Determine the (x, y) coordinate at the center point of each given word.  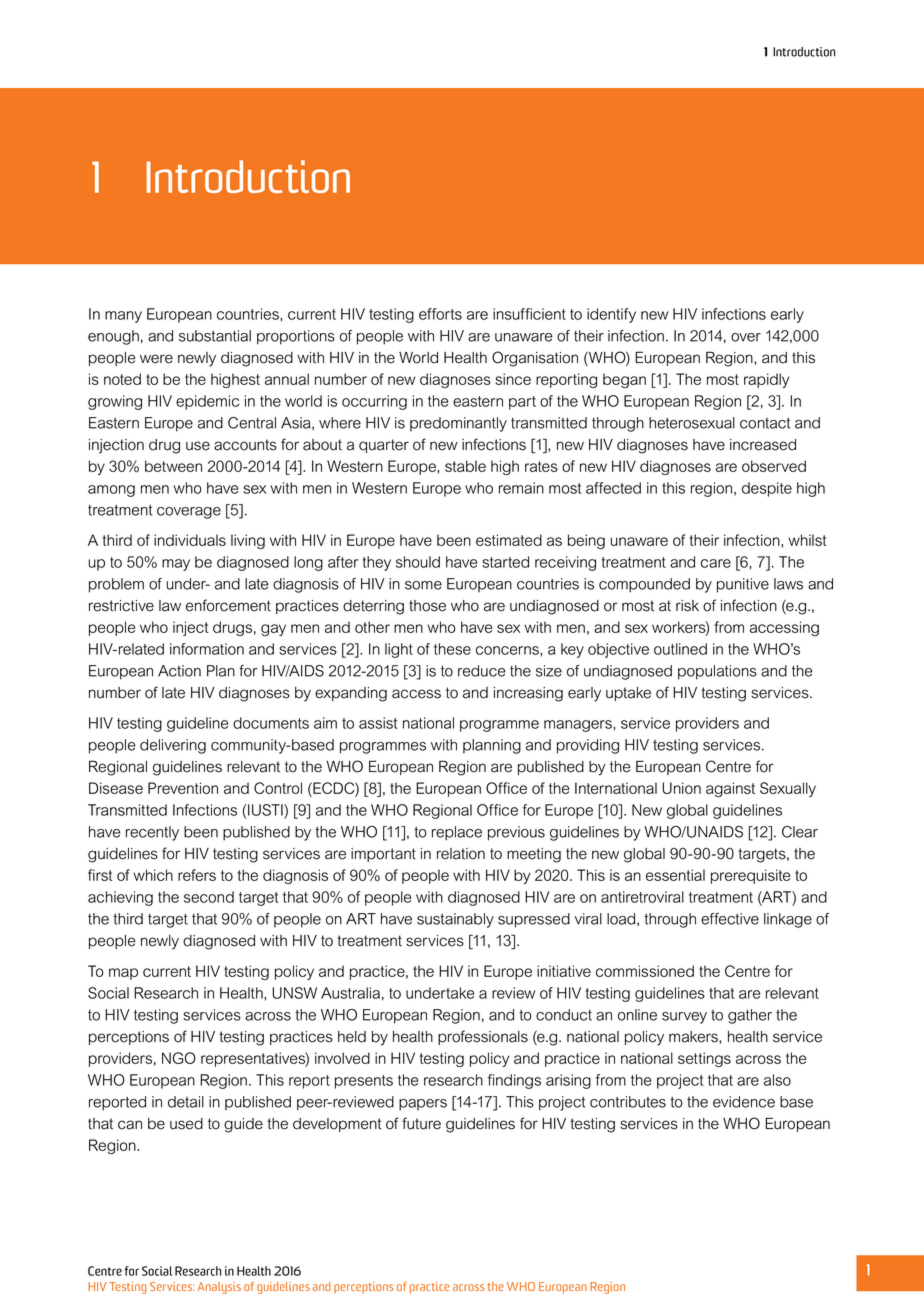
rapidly (766, 380)
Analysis (219, 1288)
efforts (440, 314)
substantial (215, 336)
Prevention (183, 788)
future (421, 1123)
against (730, 789)
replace (457, 833)
